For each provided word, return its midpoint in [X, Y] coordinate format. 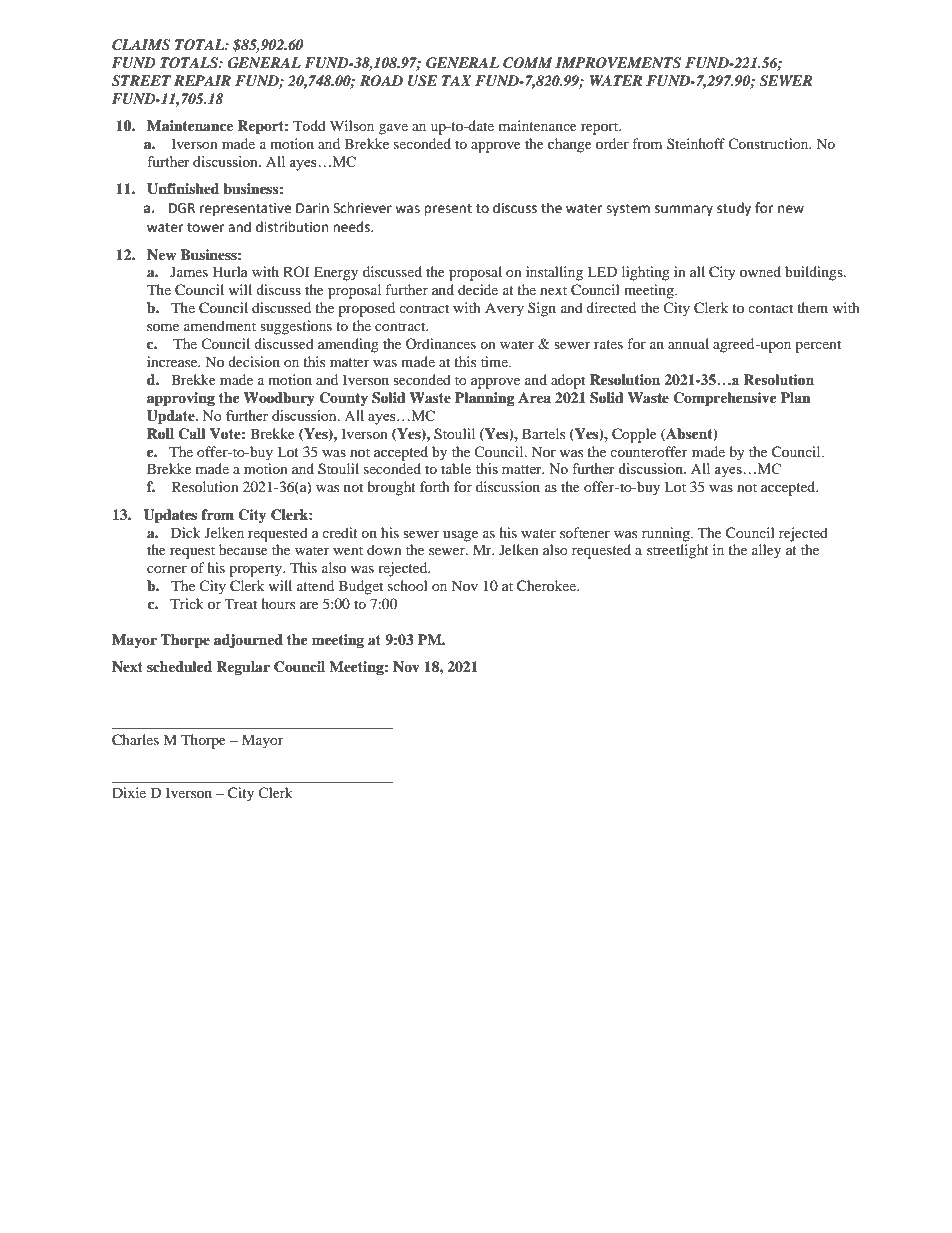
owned [760, 271]
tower [205, 228]
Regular [243, 668]
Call [192, 434]
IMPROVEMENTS [618, 63]
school [408, 585]
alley [766, 551]
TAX [457, 80]
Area [534, 397]
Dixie [129, 792]
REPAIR [202, 80]
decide [478, 289]
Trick [187, 603]
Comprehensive [725, 399]
